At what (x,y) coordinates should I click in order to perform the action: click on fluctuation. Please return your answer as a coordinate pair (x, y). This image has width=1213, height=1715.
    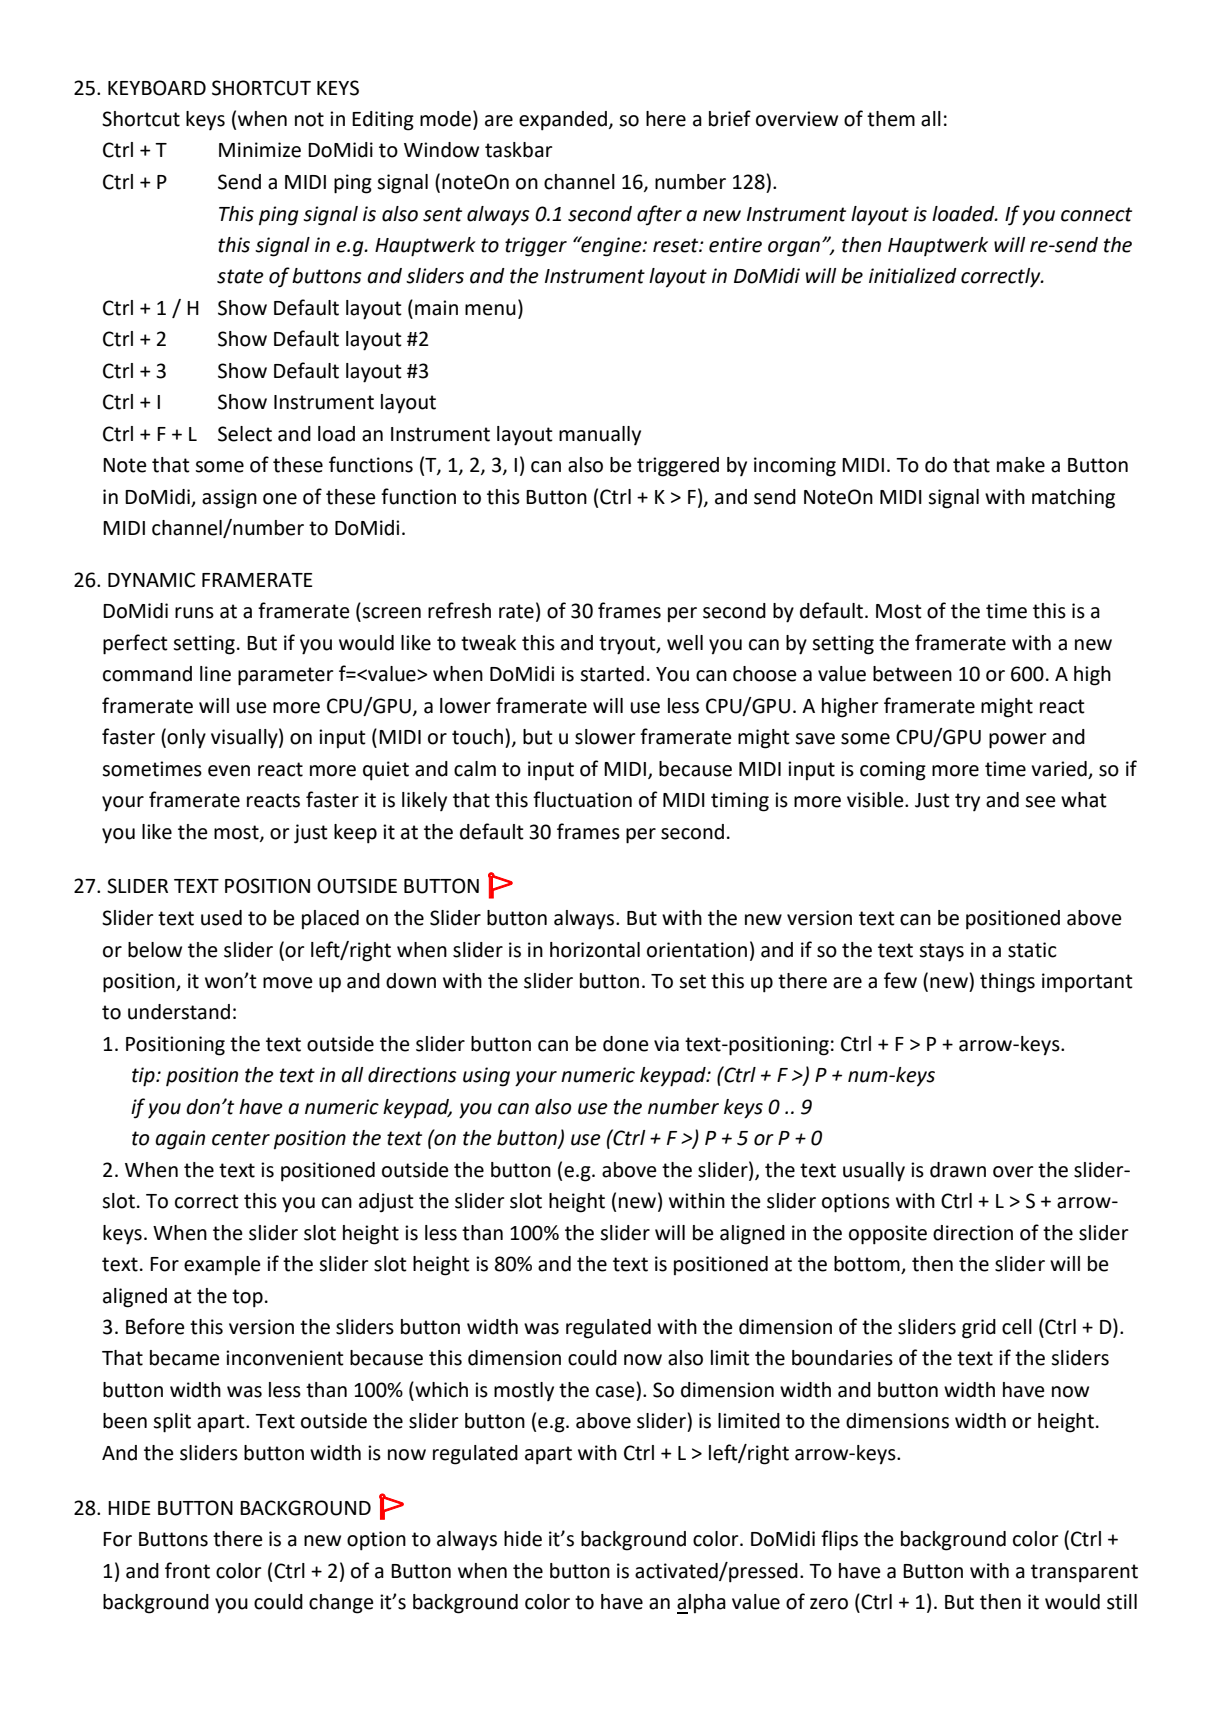
    Looking at the image, I should click on (582, 799).
